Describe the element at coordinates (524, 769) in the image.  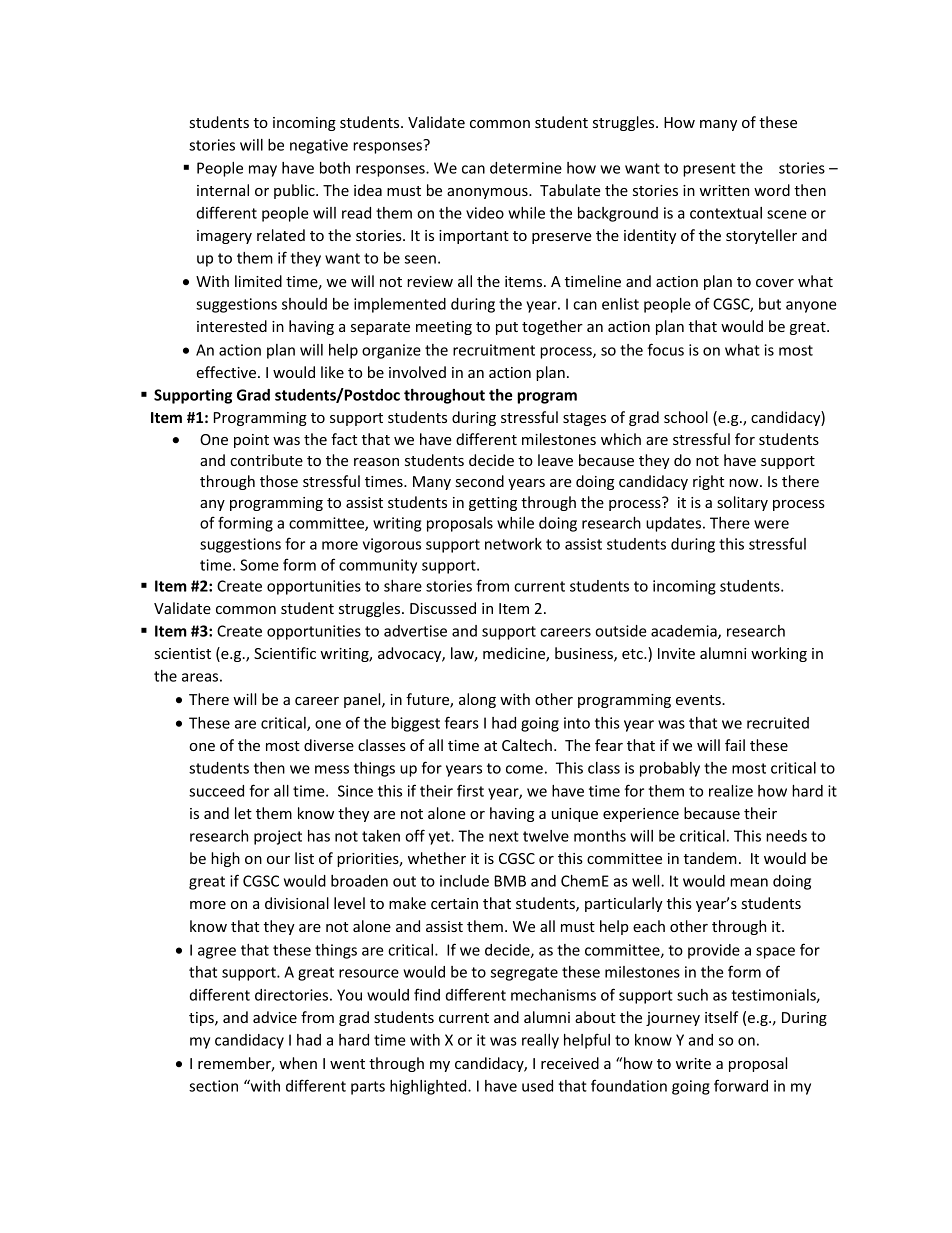
I see `come` at that location.
